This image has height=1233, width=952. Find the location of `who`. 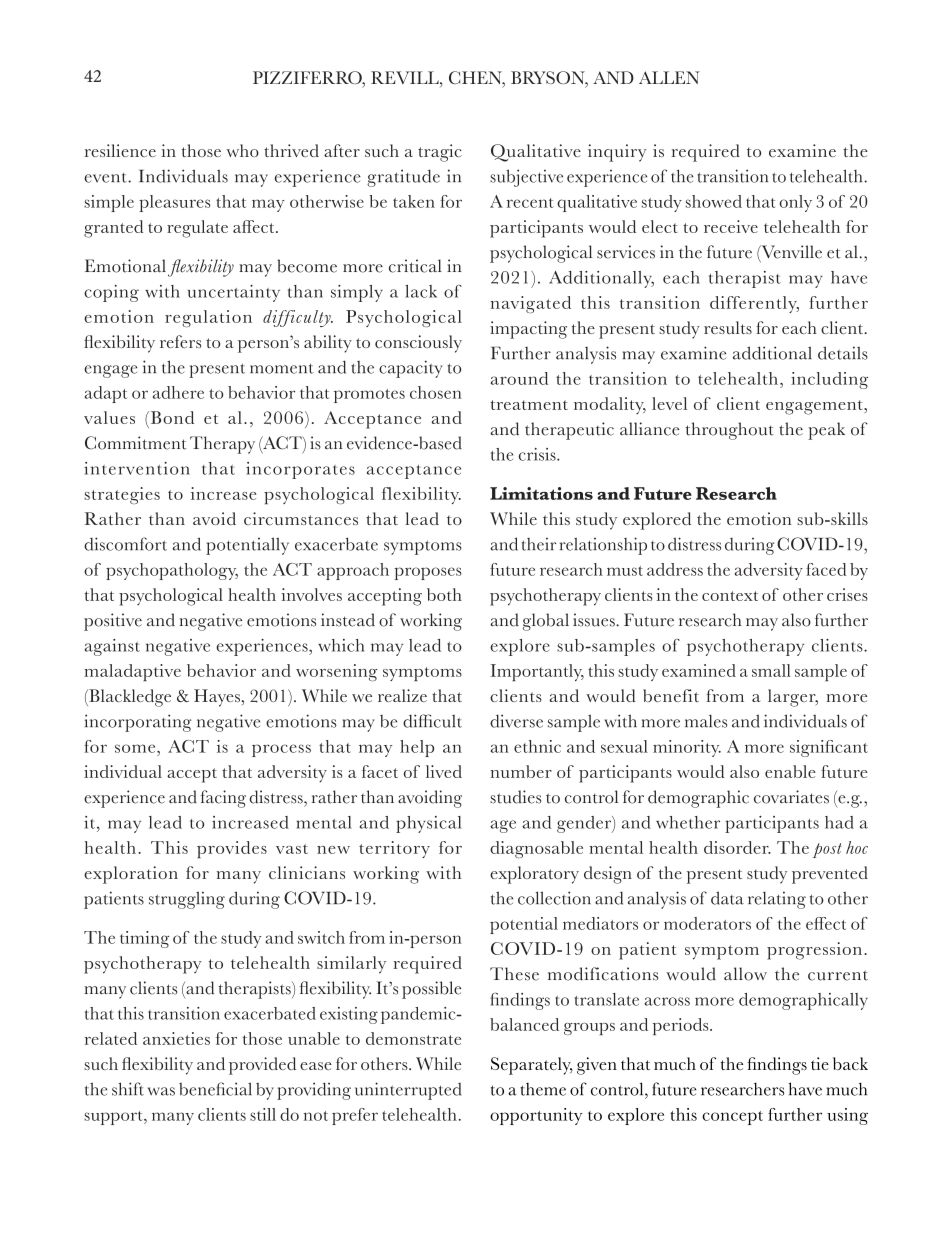

who is located at coordinates (243, 150).
